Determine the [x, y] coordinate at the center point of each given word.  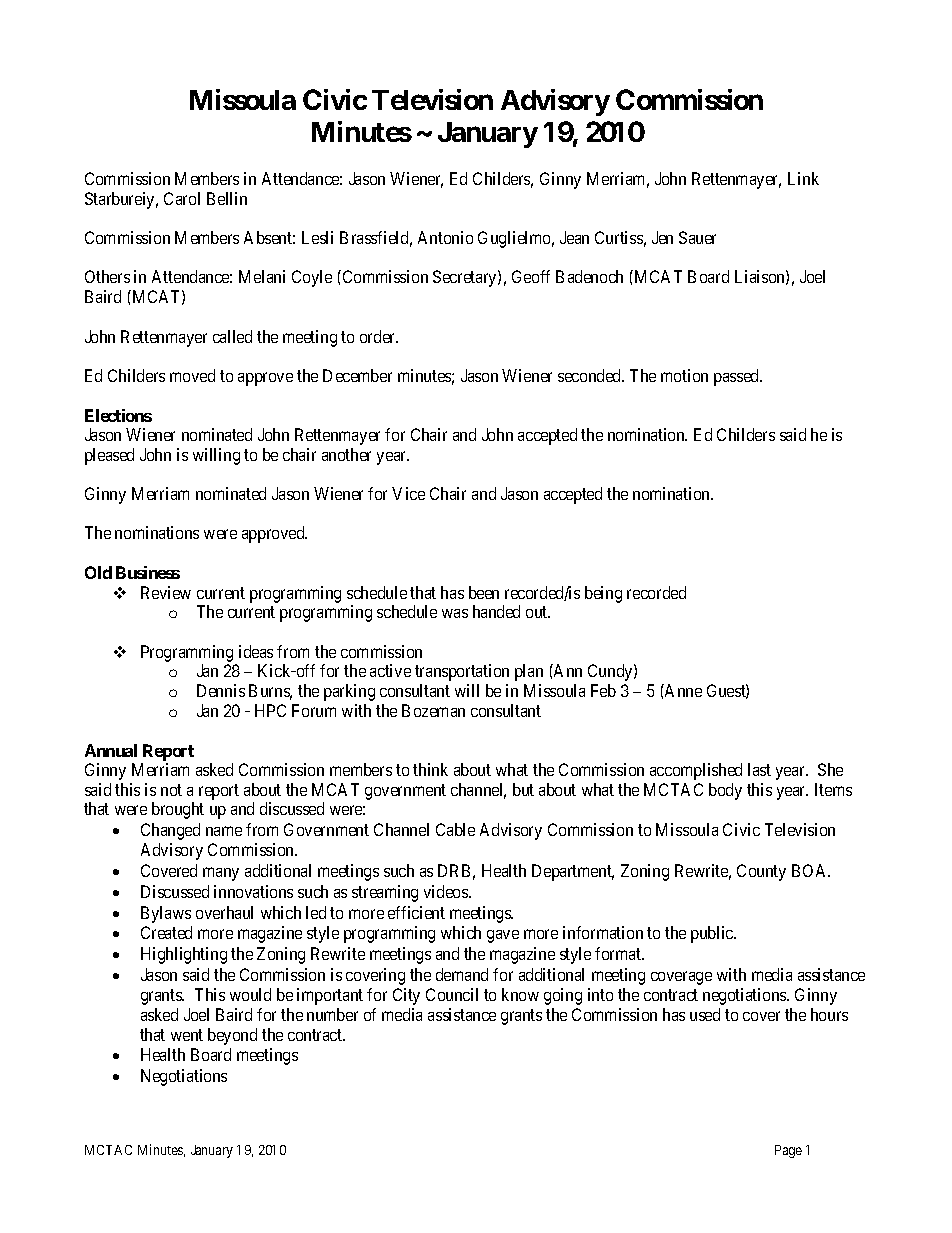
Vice [408, 493]
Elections [118, 415]
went [187, 1035]
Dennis [221, 690]
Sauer [697, 237]
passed [738, 377]
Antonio [445, 237]
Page [788, 1151]
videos [447, 891]
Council [452, 994]
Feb [603, 690]
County [761, 872]
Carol [182, 198]
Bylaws [166, 914]
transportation [462, 672]
